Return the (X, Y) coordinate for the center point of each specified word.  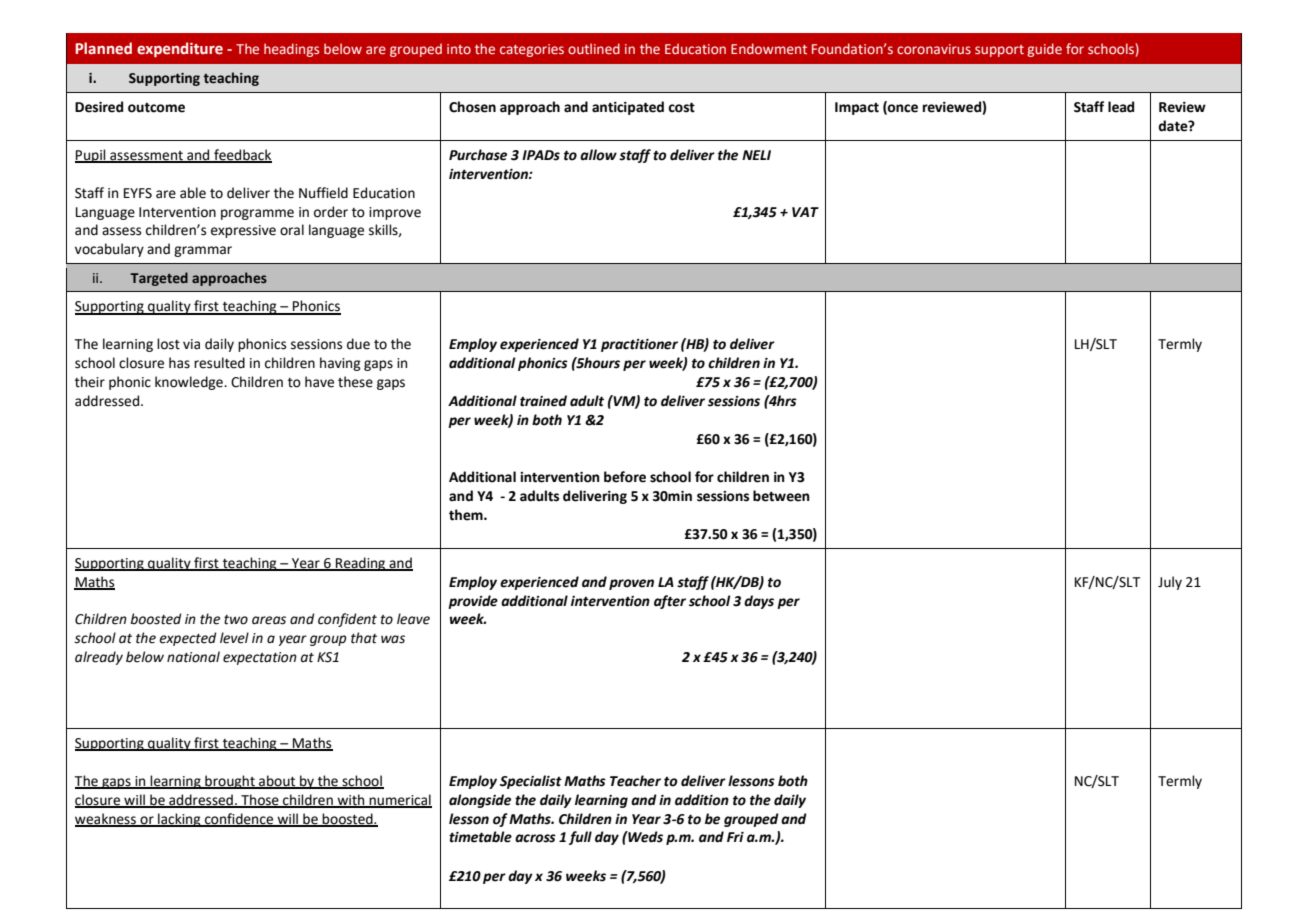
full (580, 838)
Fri (735, 837)
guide (1044, 50)
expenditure (180, 49)
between (781, 496)
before (625, 477)
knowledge (190, 383)
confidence (239, 819)
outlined (594, 48)
